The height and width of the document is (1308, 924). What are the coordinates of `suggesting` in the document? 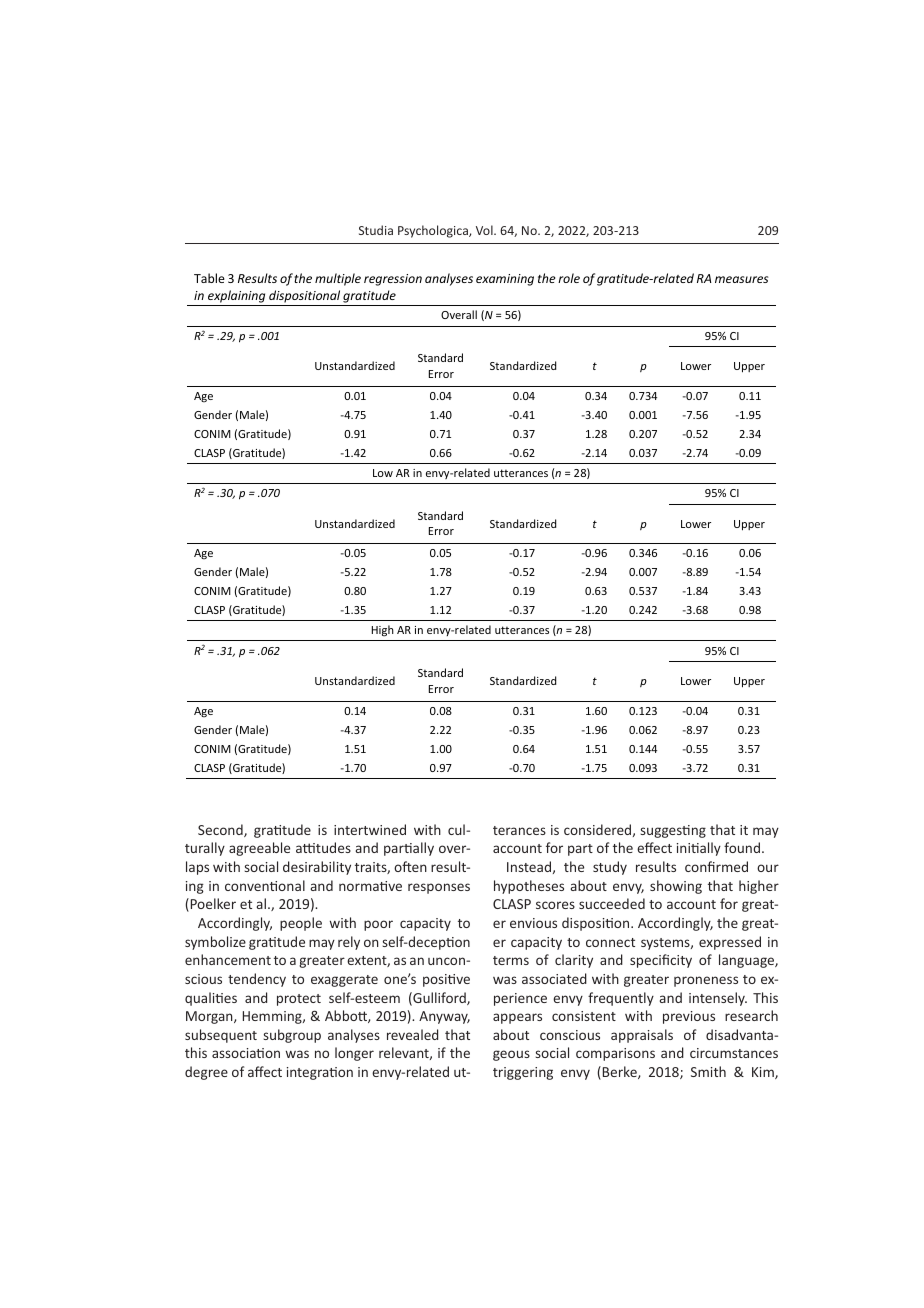 It's located at (673, 831).
